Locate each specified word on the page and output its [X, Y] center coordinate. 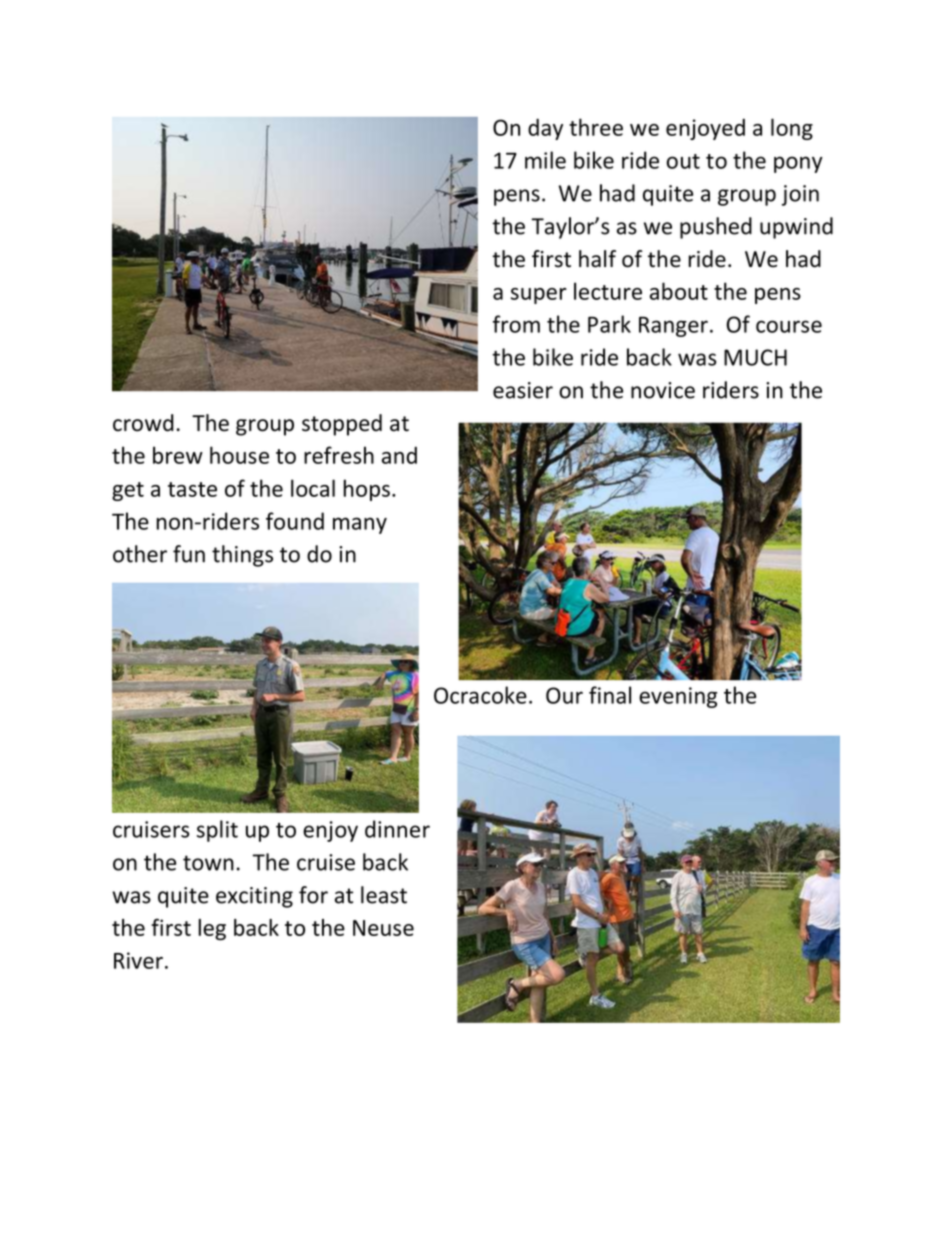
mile [545, 160]
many [360, 525]
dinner [397, 829]
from [516, 324]
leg [212, 930]
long [792, 129]
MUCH [755, 357]
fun [189, 554]
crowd [143, 423]
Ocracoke [480, 695]
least [384, 895]
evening [678, 697]
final [610, 695]
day [545, 129]
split [217, 831]
